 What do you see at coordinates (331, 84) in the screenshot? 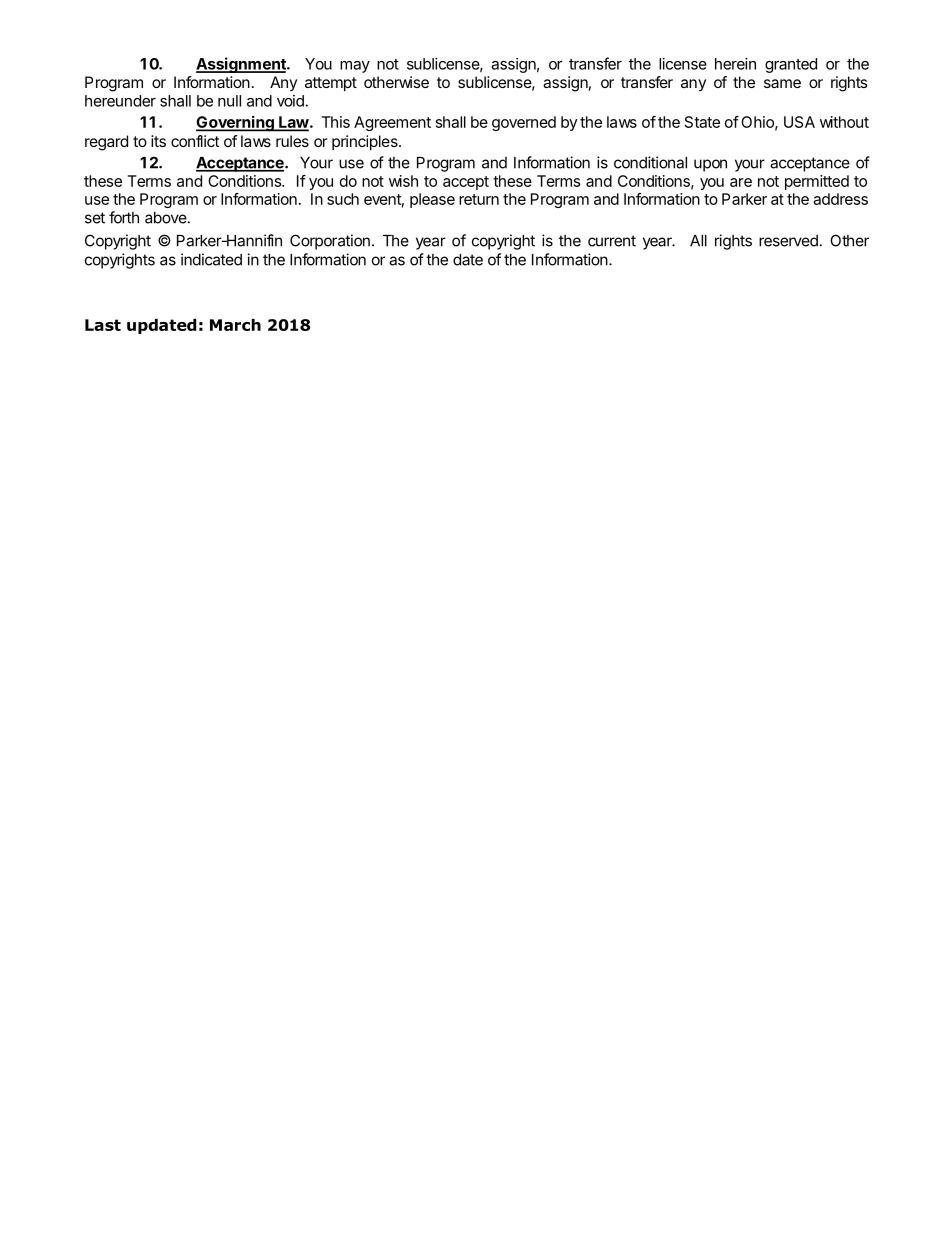
I see `attempt` at bounding box center [331, 84].
